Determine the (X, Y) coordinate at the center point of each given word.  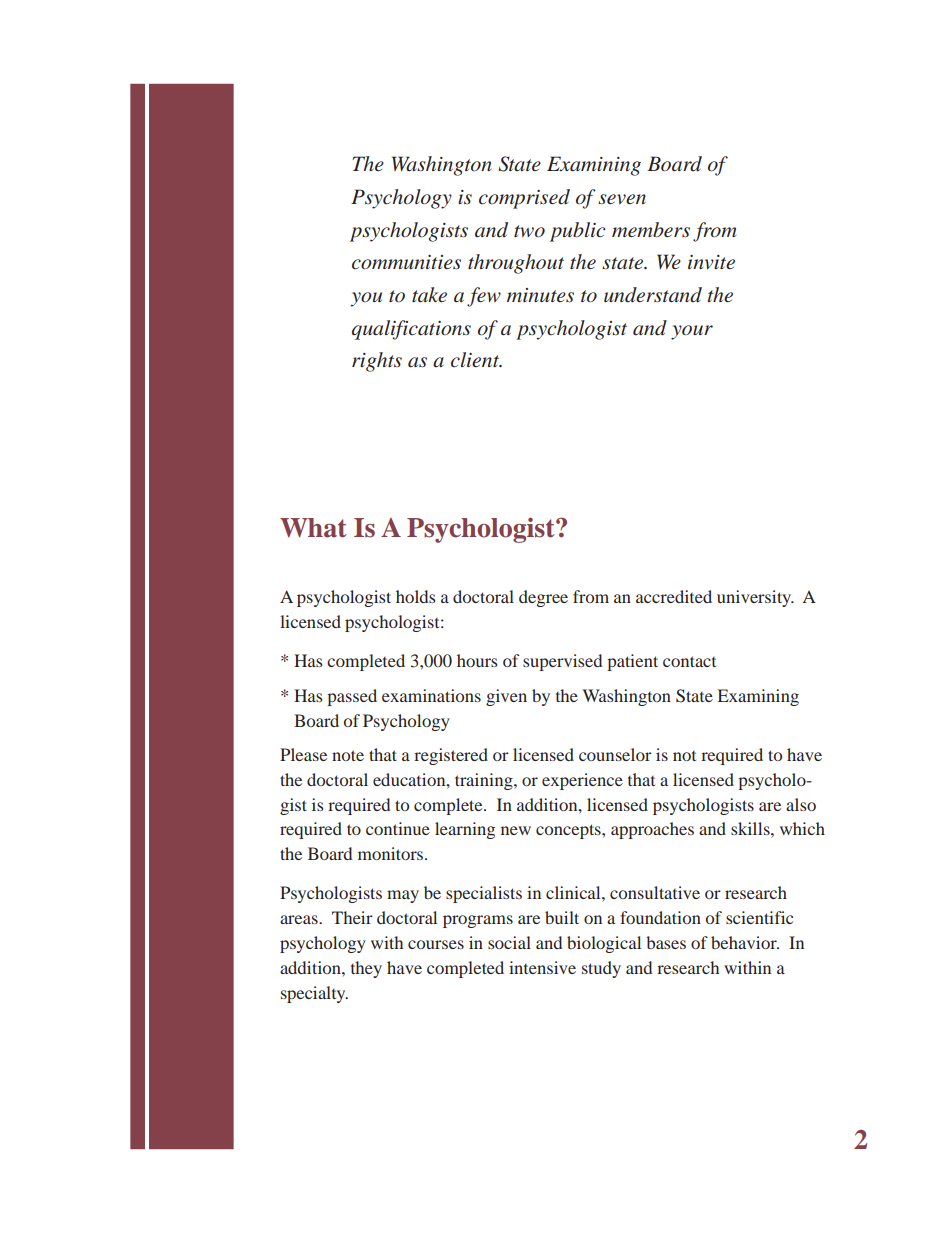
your (692, 332)
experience (582, 781)
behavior (745, 942)
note (348, 755)
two (529, 231)
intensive (542, 967)
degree (543, 598)
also (801, 804)
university (755, 598)
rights (377, 362)
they (366, 969)
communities (406, 262)
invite (711, 262)
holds (416, 596)
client (476, 360)
